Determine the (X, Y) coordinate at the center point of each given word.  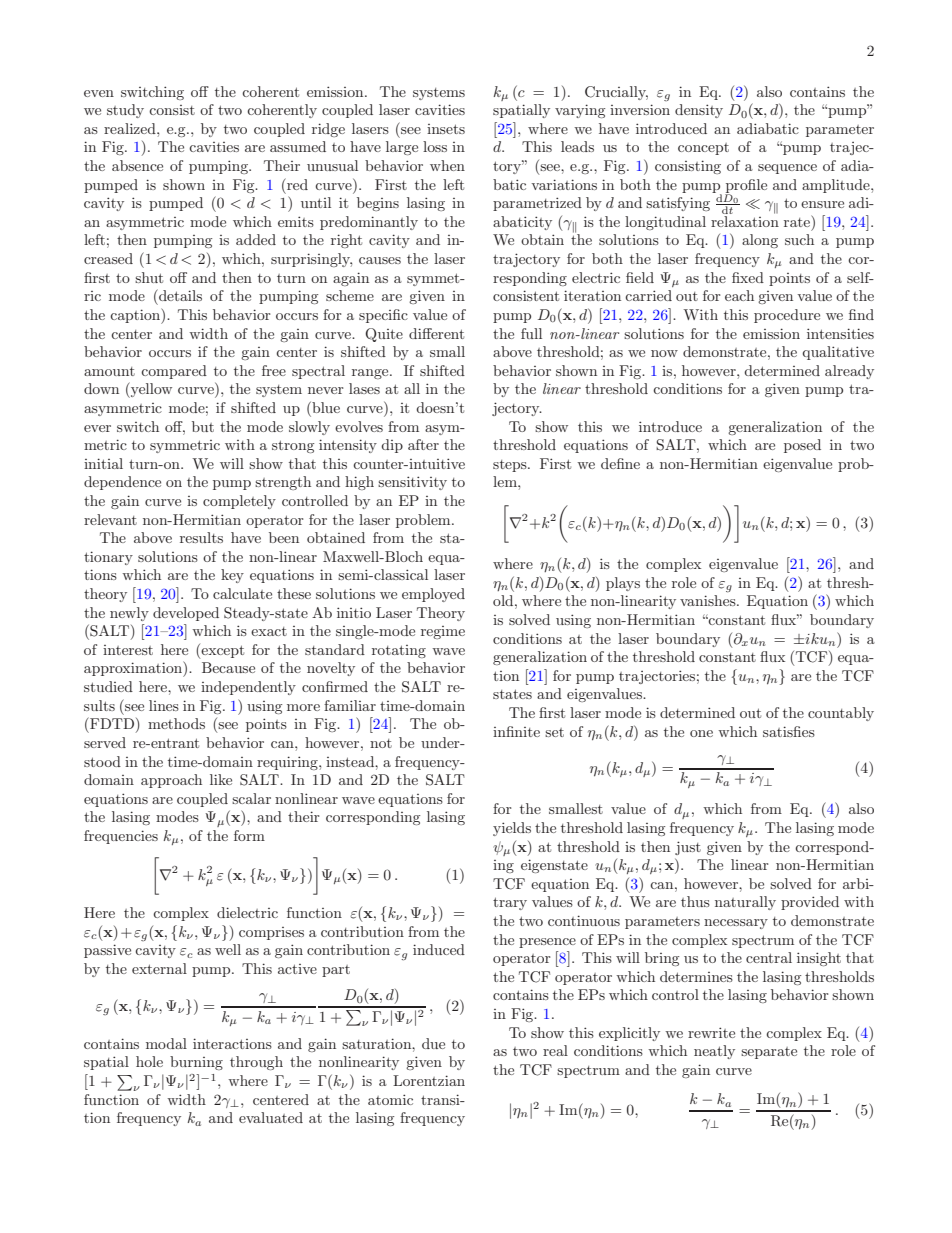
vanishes (709, 600)
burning (196, 1063)
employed (433, 595)
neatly (714, 1052)
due (433, 1043)
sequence (787, 169)
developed (186, 614)
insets (446, 129)
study (125, 111)
